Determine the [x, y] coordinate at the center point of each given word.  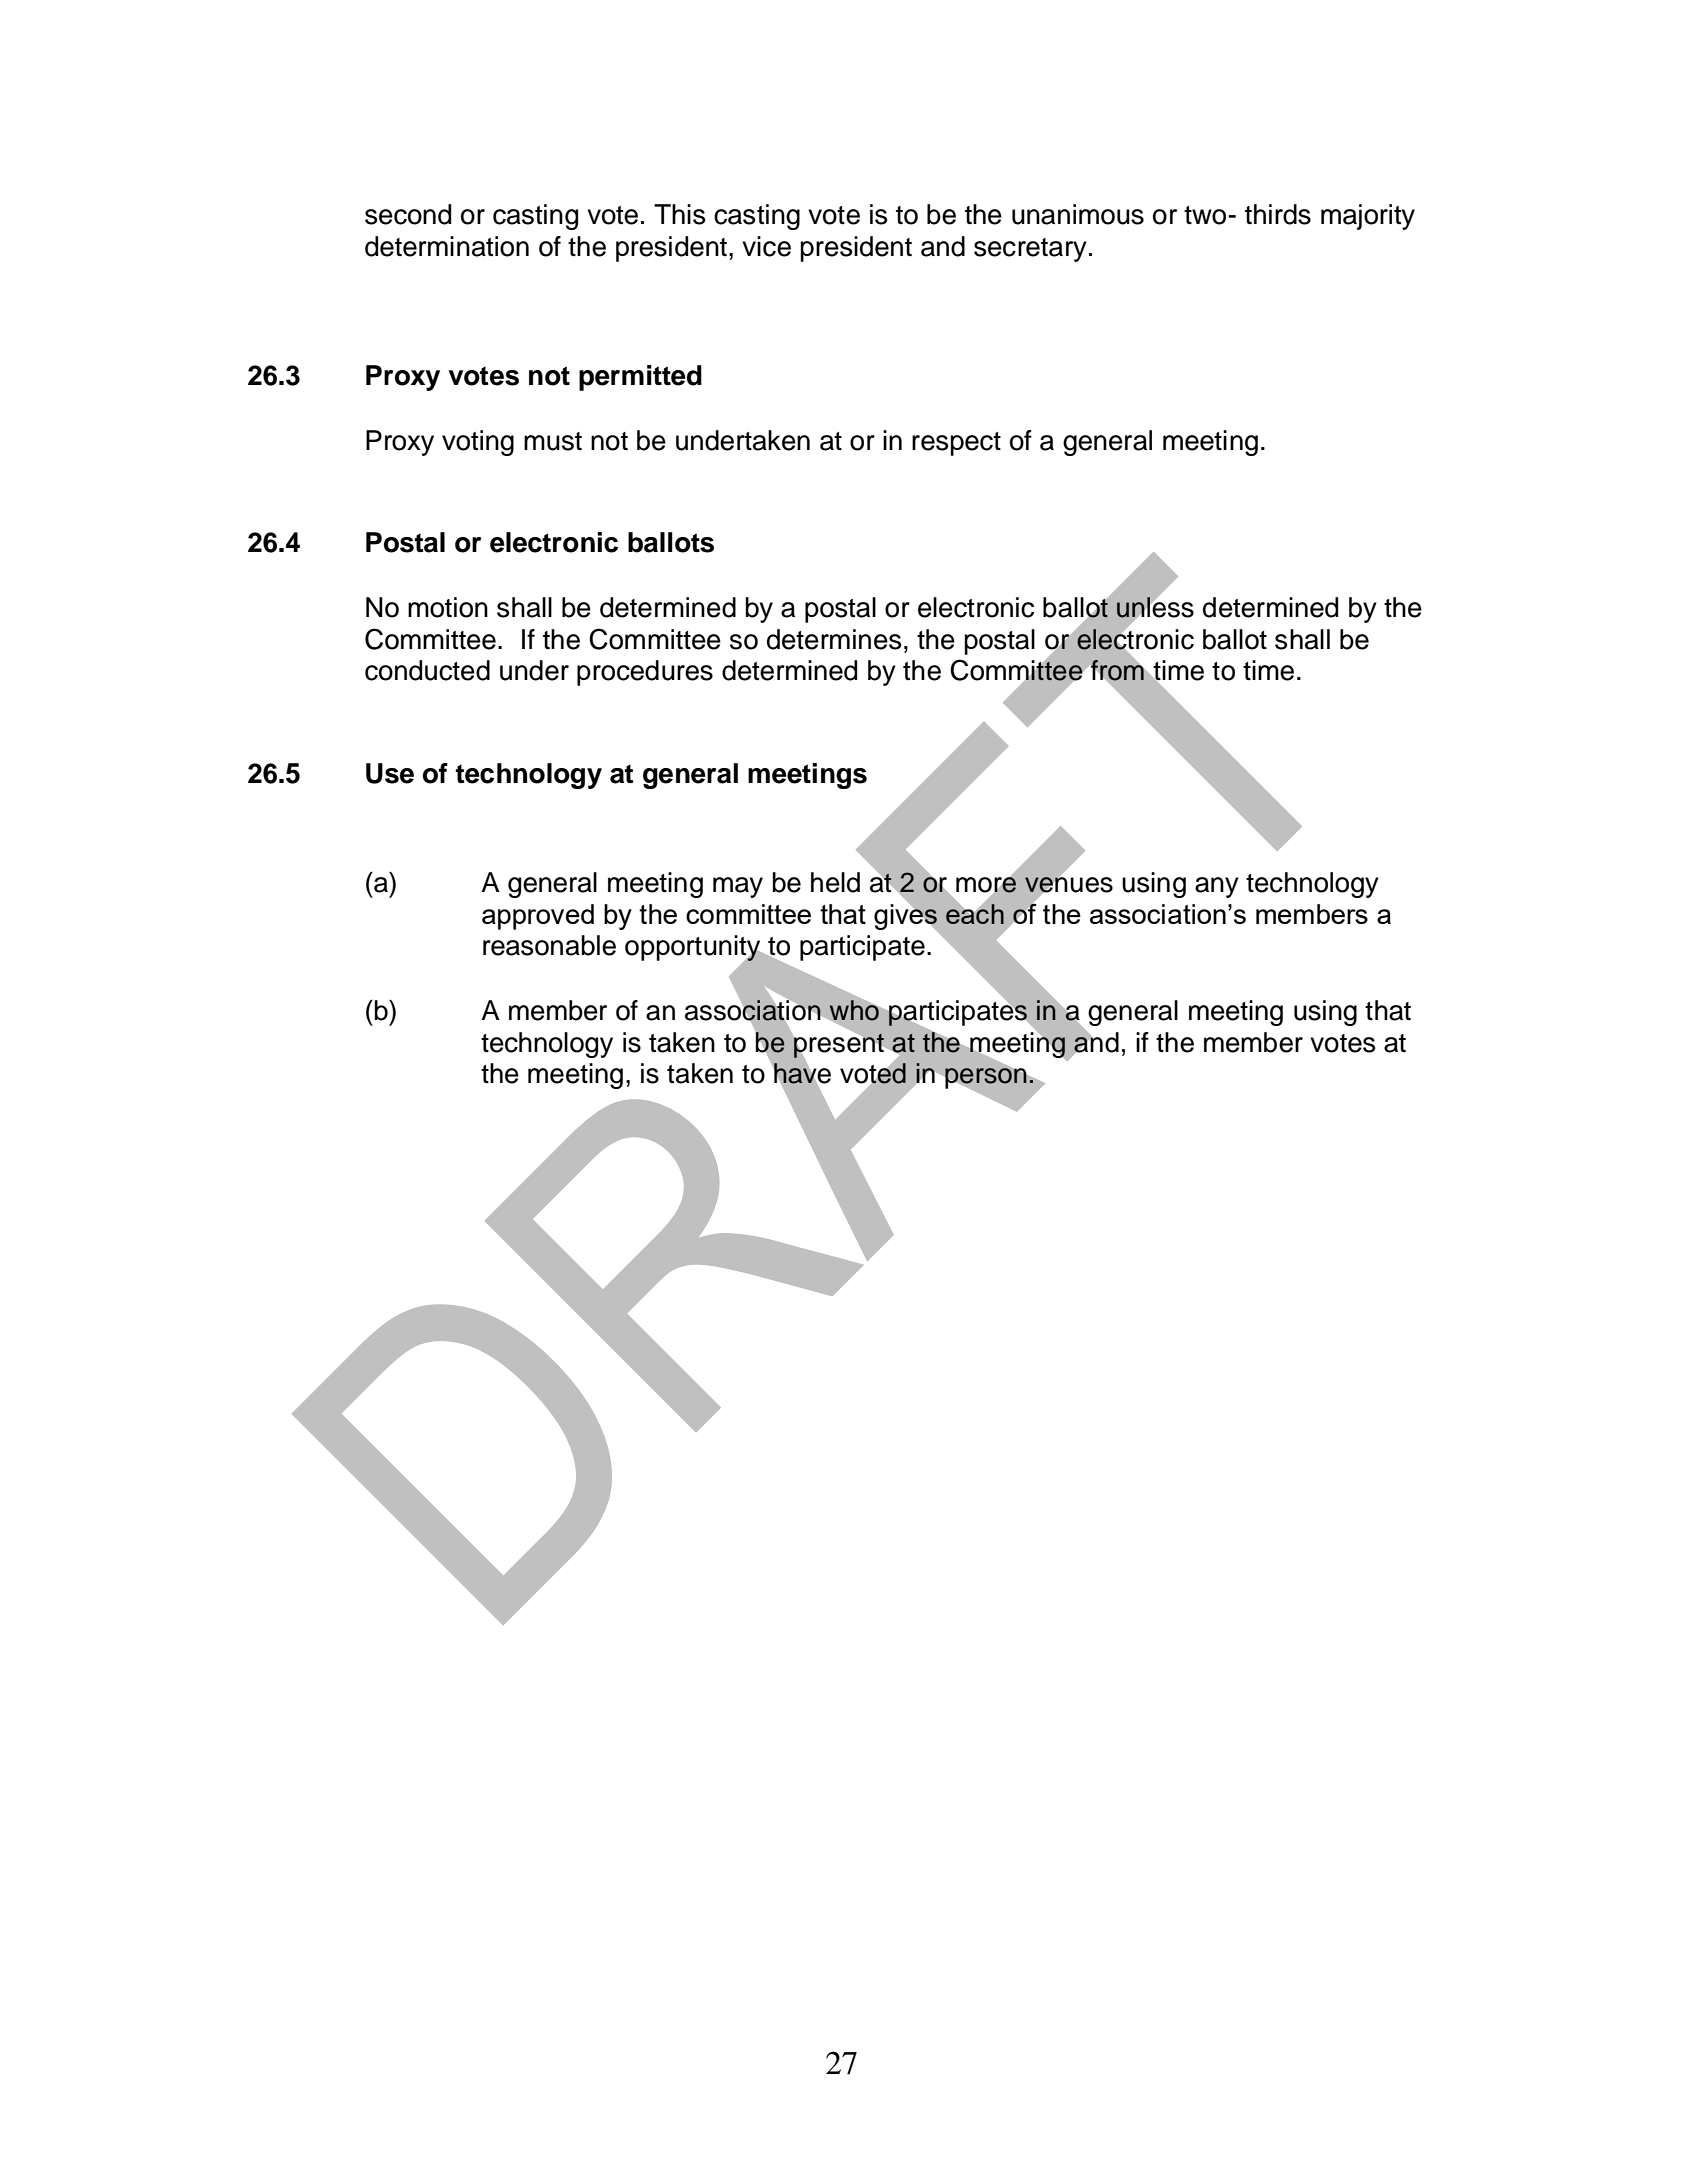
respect [956, 444]
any [1217, 887]
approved [538, 917]
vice [766, 246]
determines [834, 639]
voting [478, 443]
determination [447, 246]
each [975, 912]
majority [1368, 217]
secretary [1030, 250]
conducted [427, 670]
